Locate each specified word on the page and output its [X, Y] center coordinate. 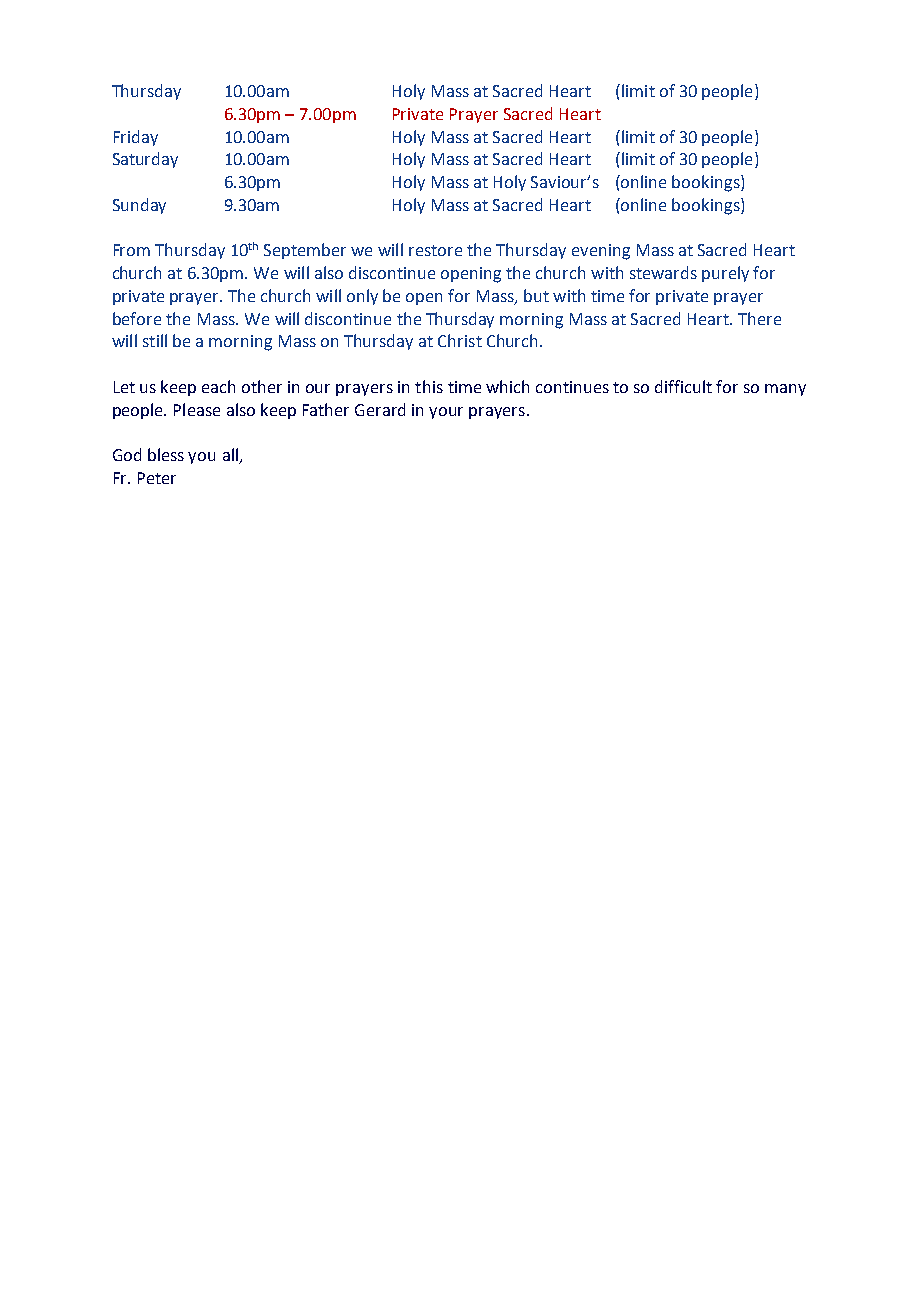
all [231, 456]
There [759, 318]
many [785, 390]
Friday [136, 138]
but [536, 295]
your [446, 413]
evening [601, 252]
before [137, 318]
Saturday [145, 160]
